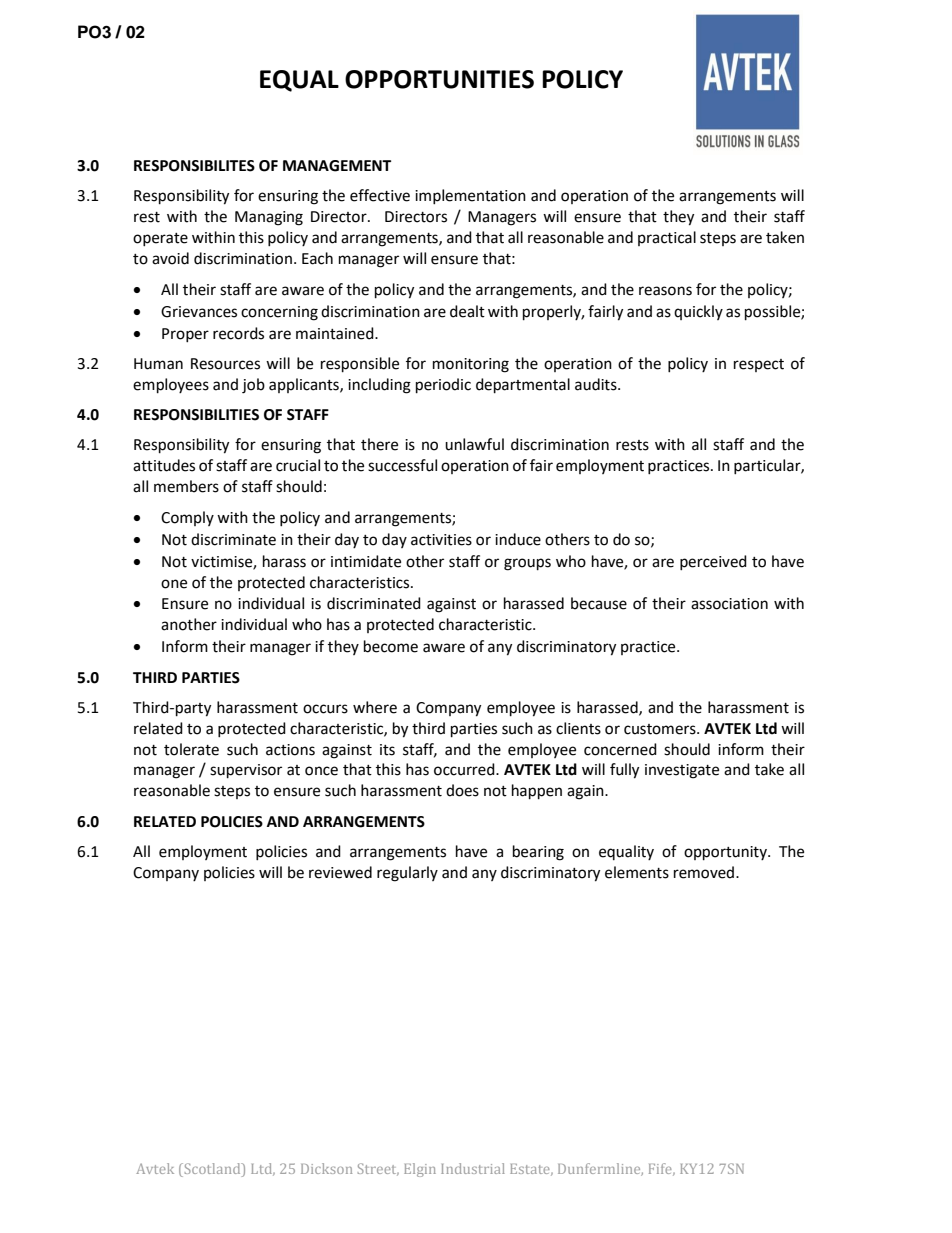 The image size is (952, 1233). Describe the element at coordinates (407, 874) in the image. I see `regularly` at that location.
